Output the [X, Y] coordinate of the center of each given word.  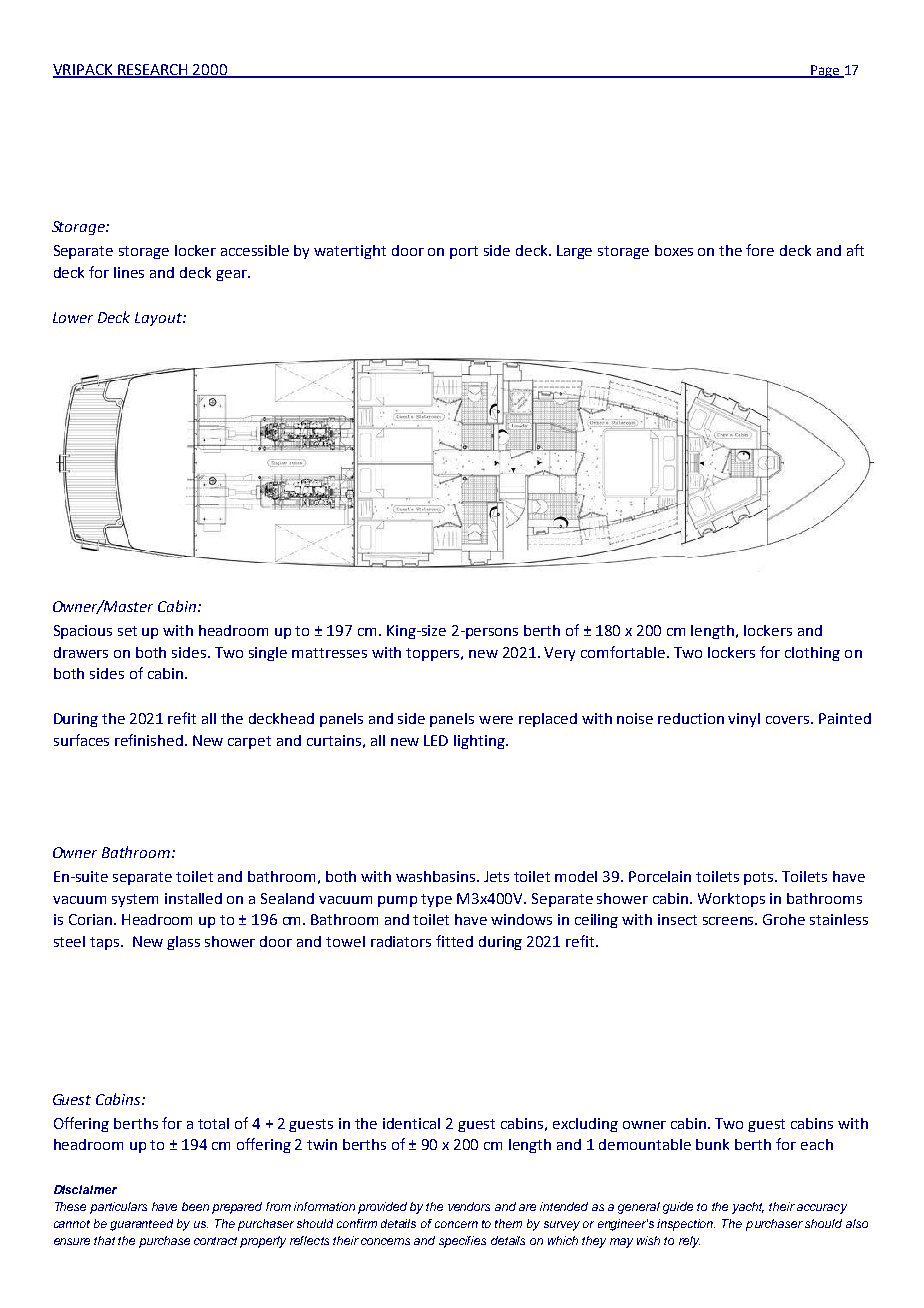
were [496, 720]
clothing [812, 654]
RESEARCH [153, 70]
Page [825, 71]
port [464, 252]
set [127, 631]
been [195, 1206]
